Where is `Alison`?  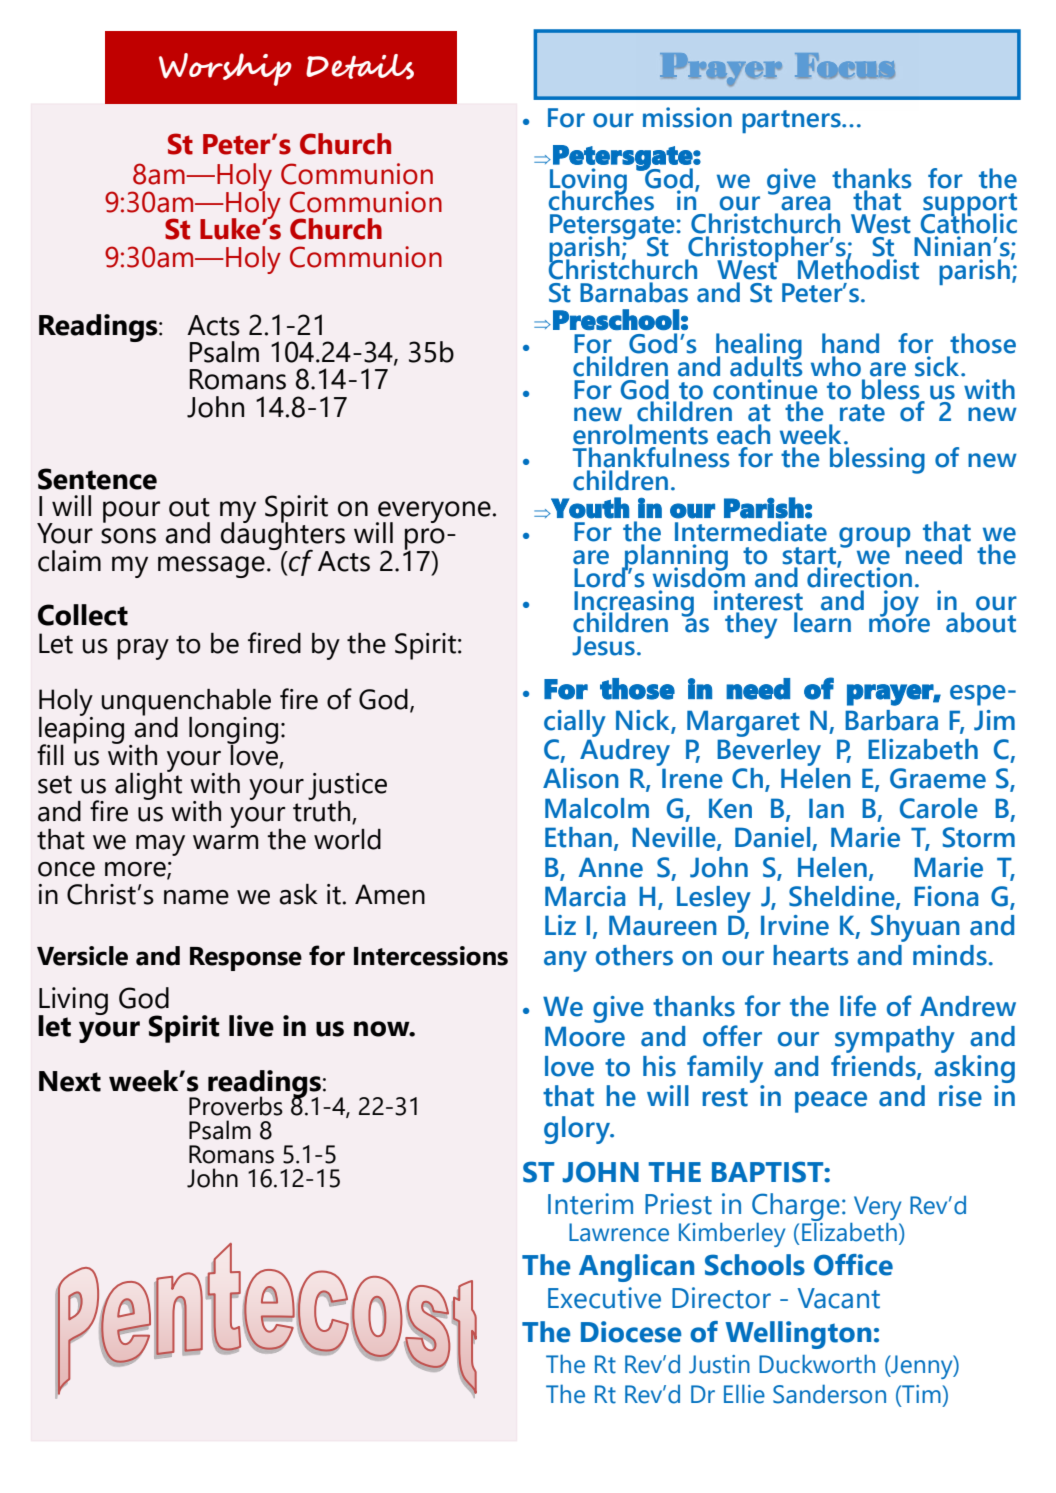
Alison is located at coordinates (581, 778).
